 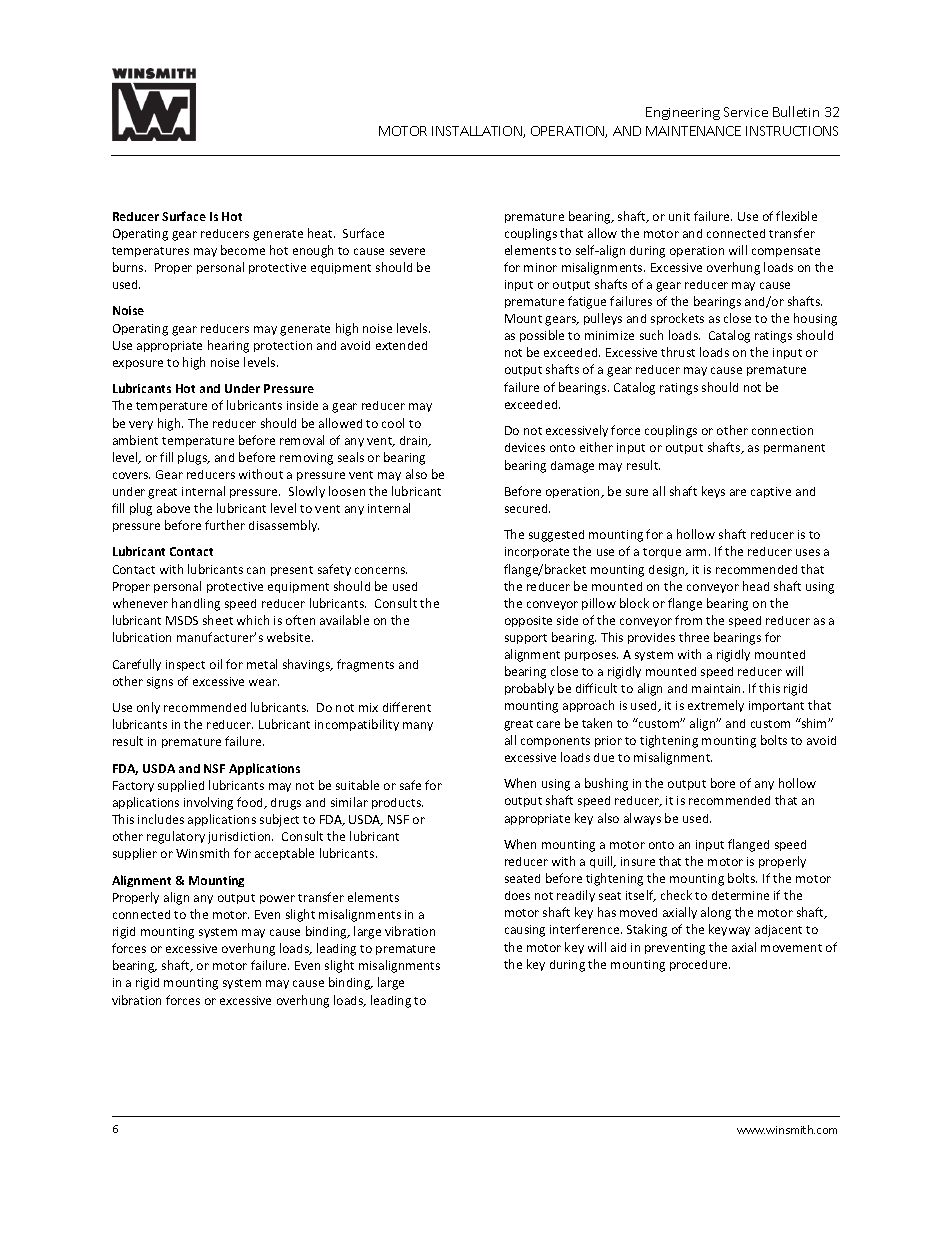 What do you see at coordinates (723, 783) in the page?
I see `bore` at bounding box center [723, 783].
